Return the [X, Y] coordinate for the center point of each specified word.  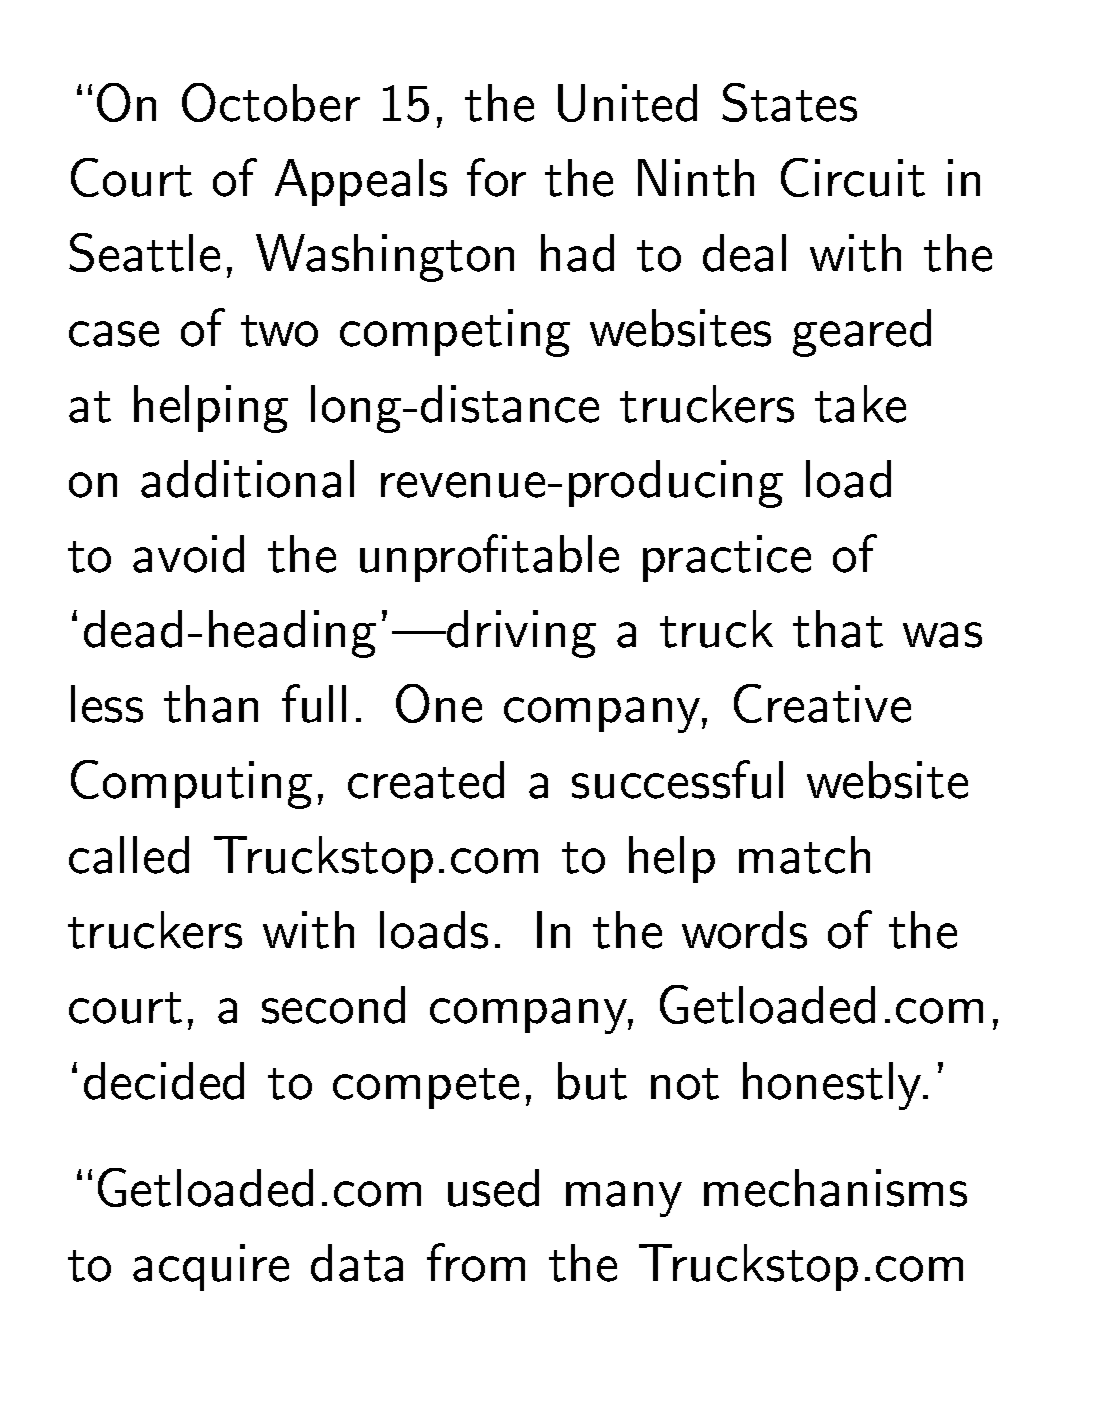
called [129, 855]
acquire [211, 1267]
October [271, 102]
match [804, 855]
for [496, 177]
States [789, 102]
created [426, 780]
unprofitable [489, 558]
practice [727, 558]
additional [247, 479]
